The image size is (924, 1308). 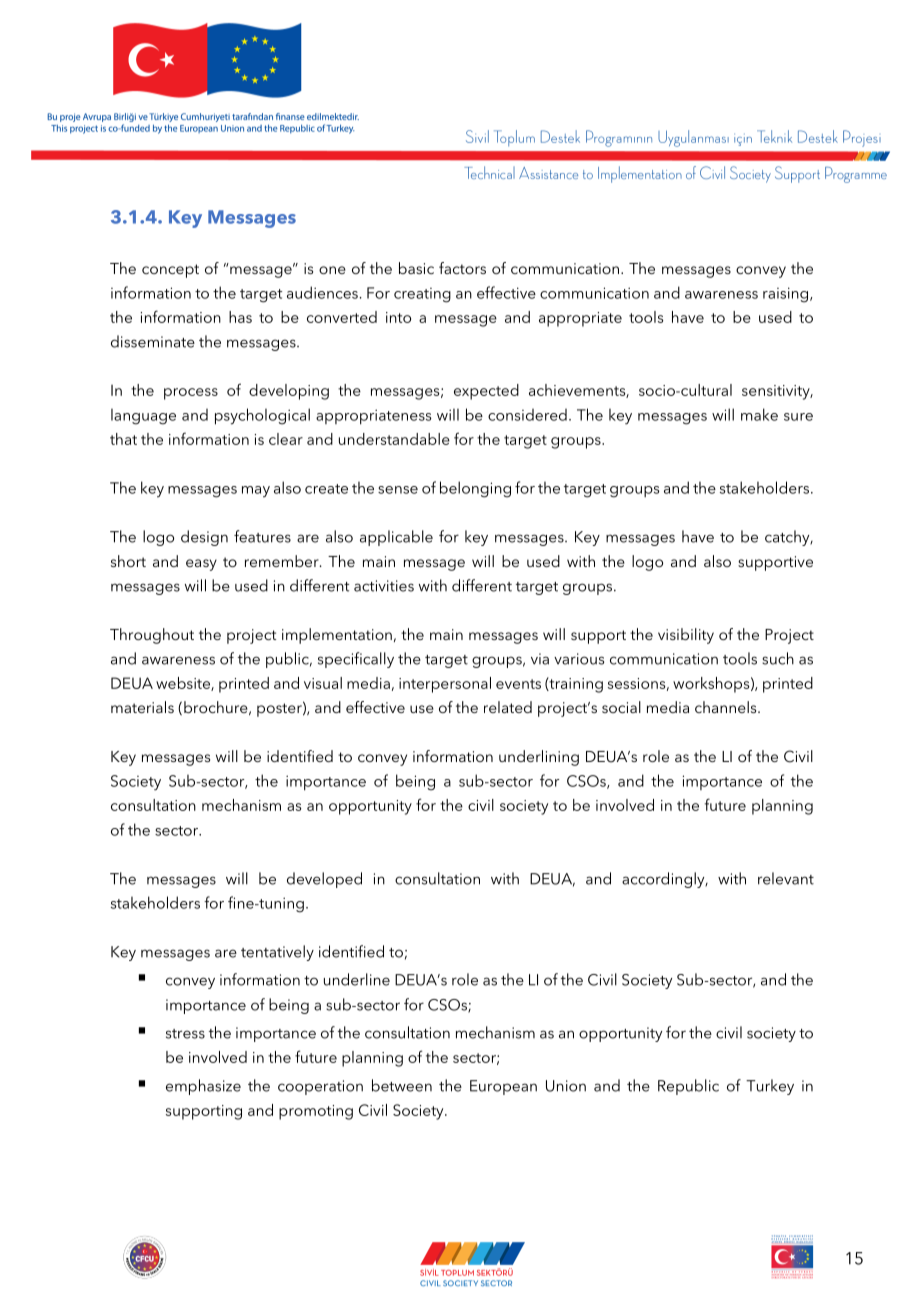 What do you see at coordinates (759, 414) in the page?
I see `make` at bounding box center [759, 414].
